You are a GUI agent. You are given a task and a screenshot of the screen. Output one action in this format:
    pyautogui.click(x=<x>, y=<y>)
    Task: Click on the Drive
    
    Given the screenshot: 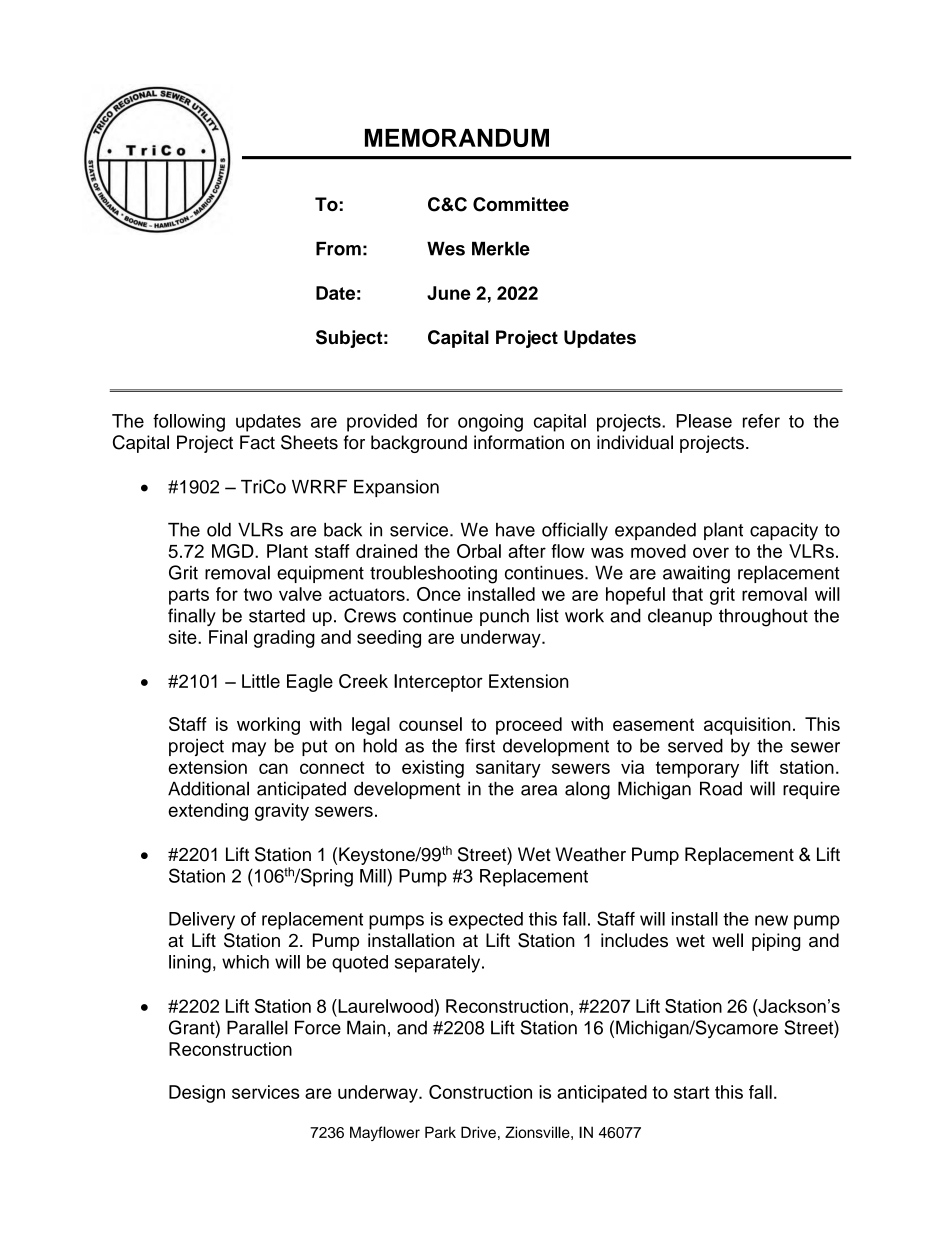 What is the action you would take?
    pyautogui.click(x=478, y=1132)
